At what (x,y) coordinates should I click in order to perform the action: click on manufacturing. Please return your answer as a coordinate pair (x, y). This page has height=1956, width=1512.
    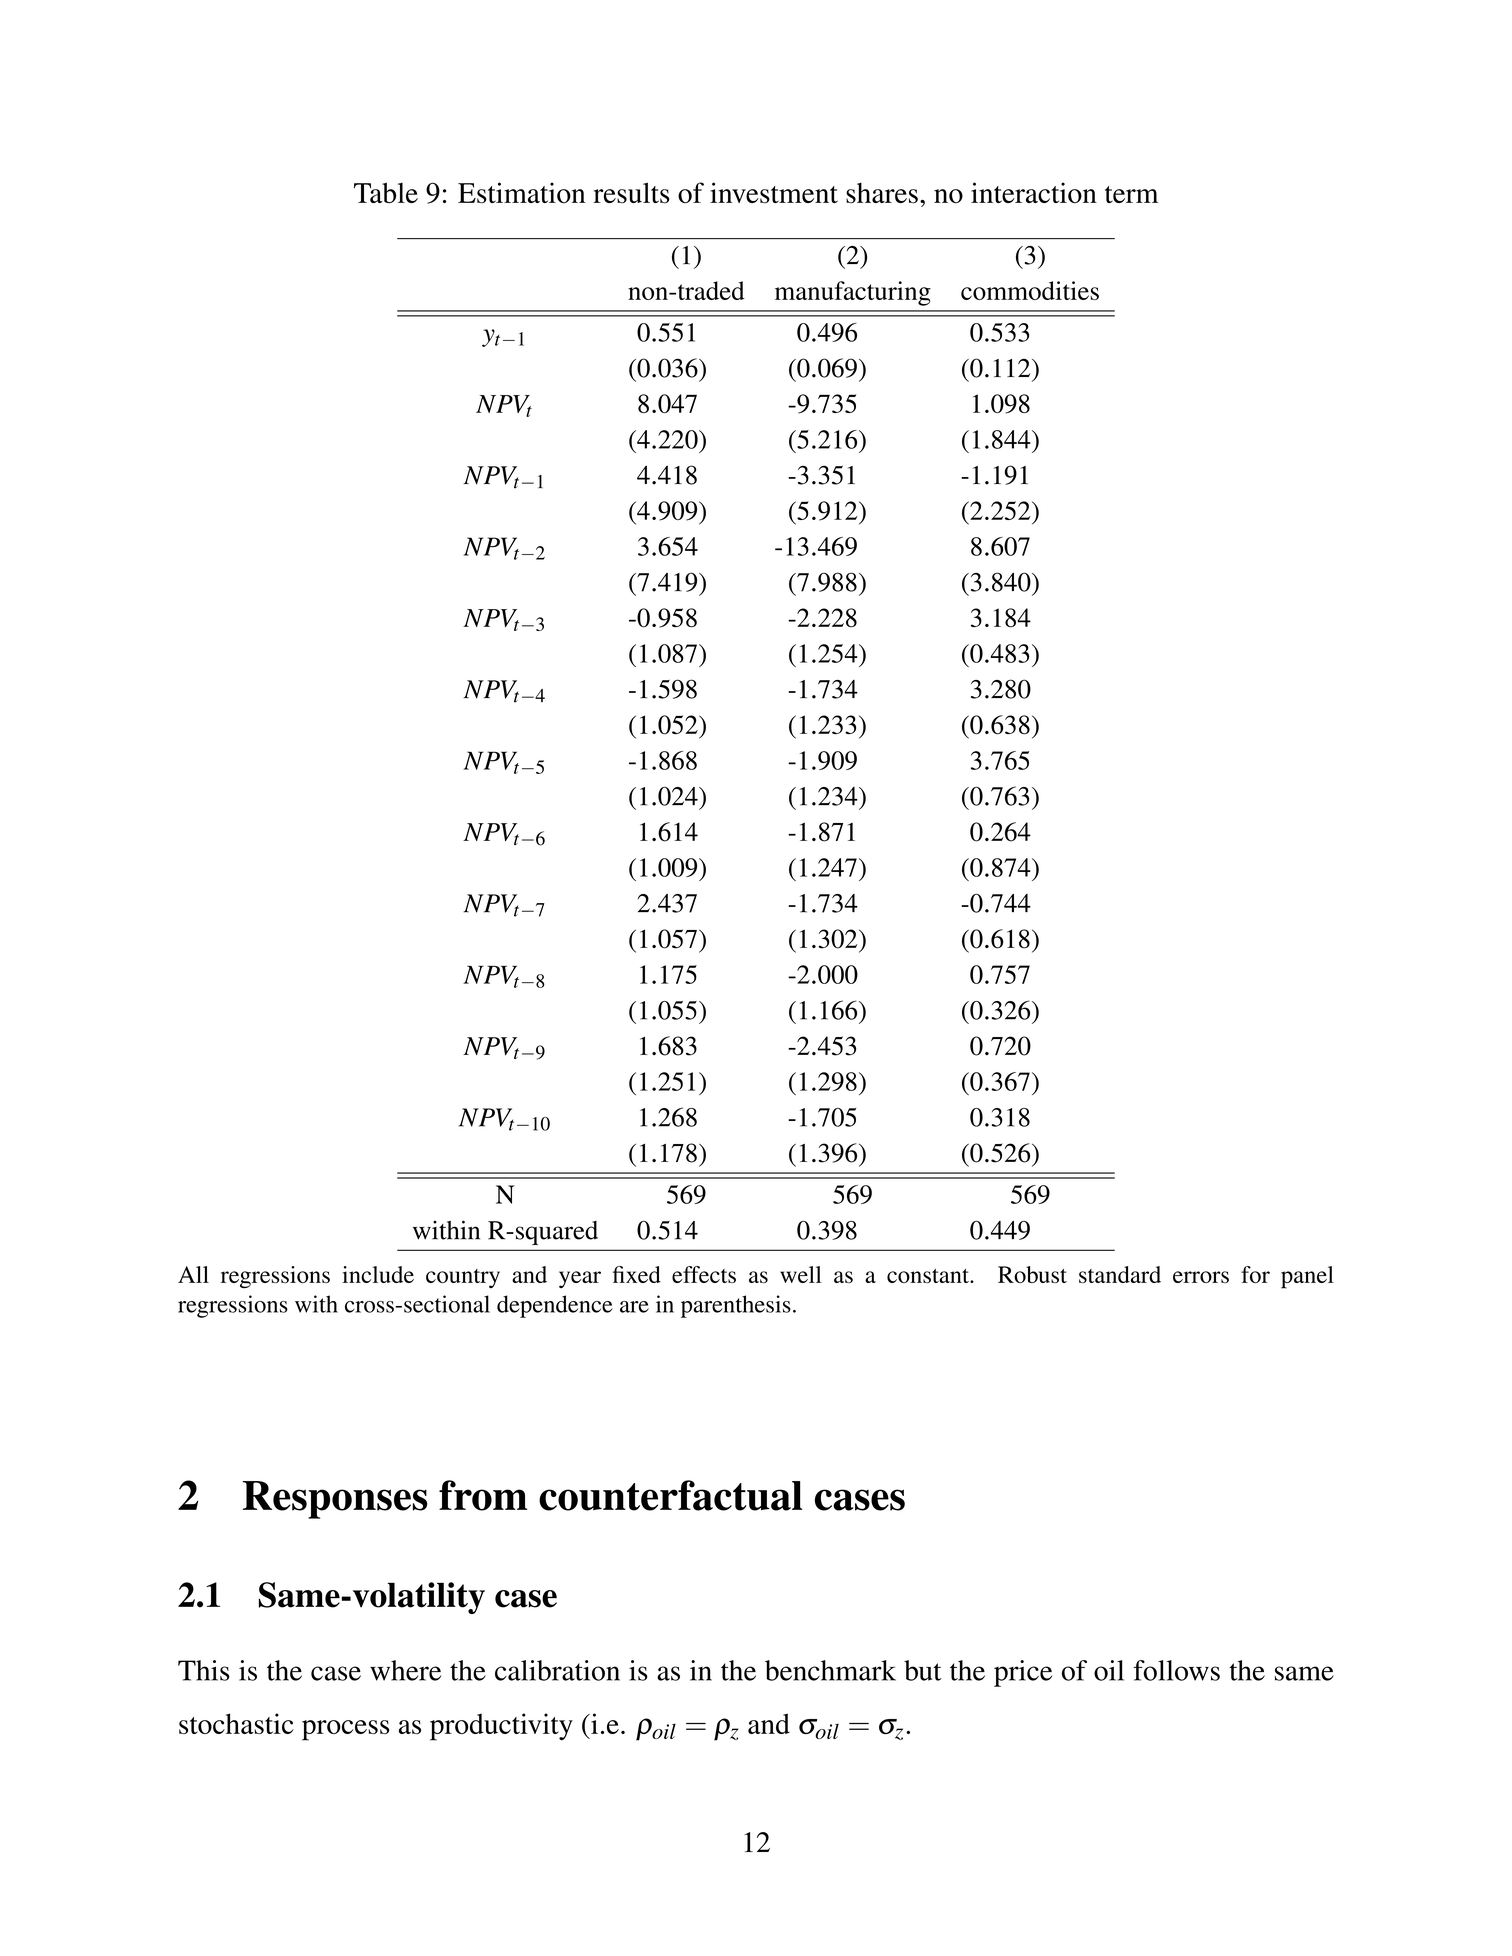
    Looking at the image, I should click on (853, 293).
